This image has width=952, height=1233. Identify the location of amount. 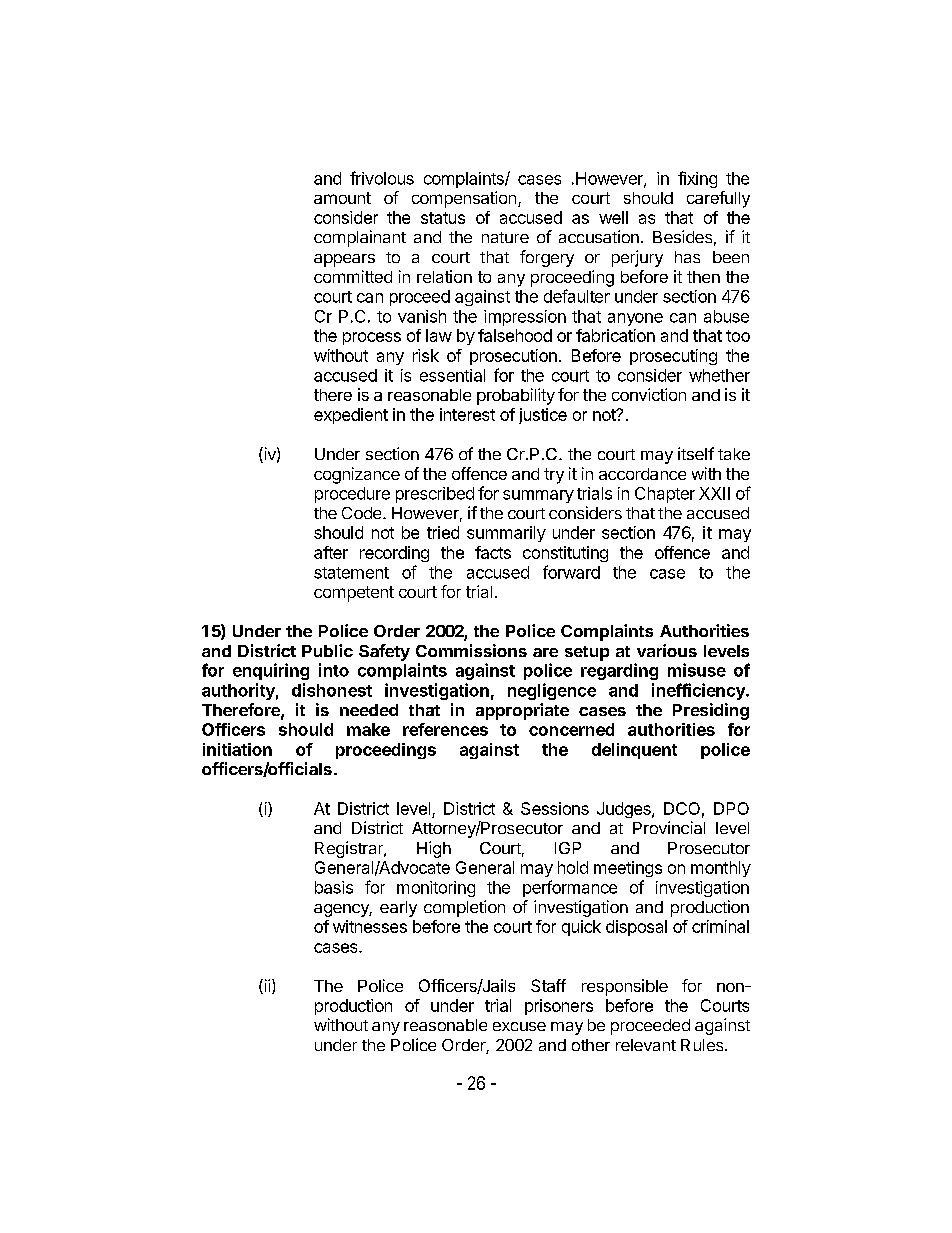
(342, 198).
